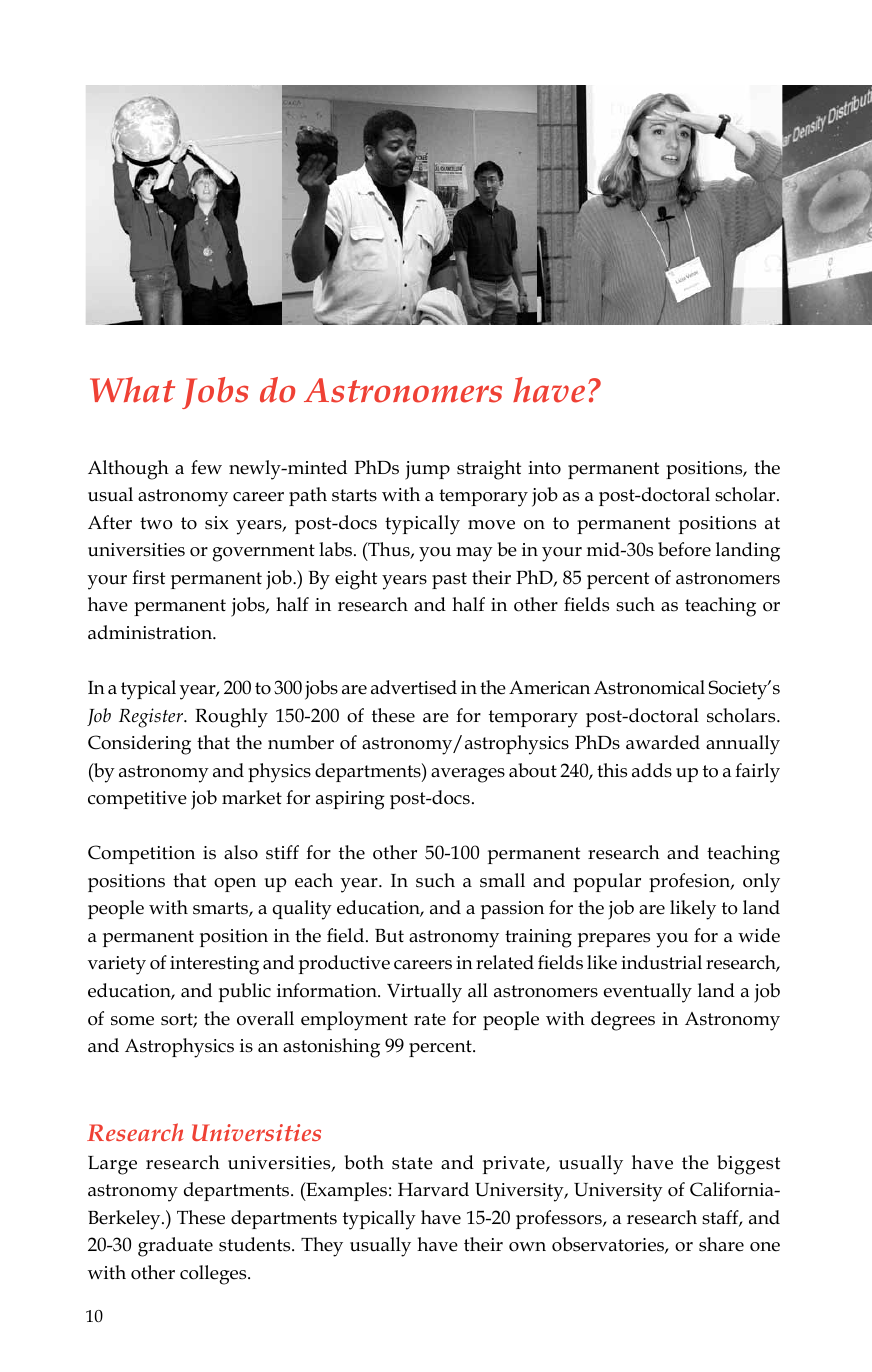 This image has width=872, height=1372. I want to click on into, so click(544, 468).
